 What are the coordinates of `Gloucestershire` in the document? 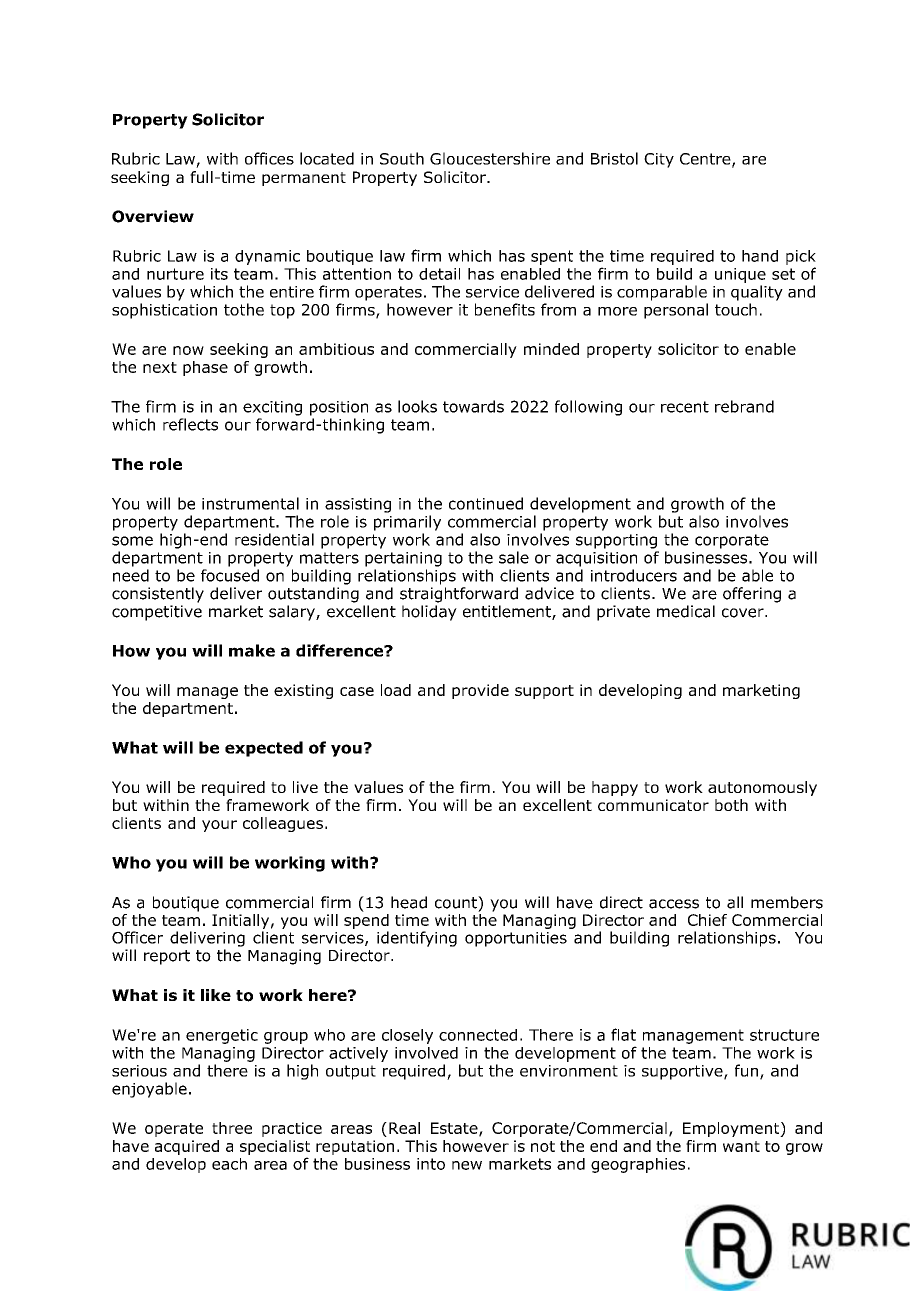 It's located at (490, 158).
